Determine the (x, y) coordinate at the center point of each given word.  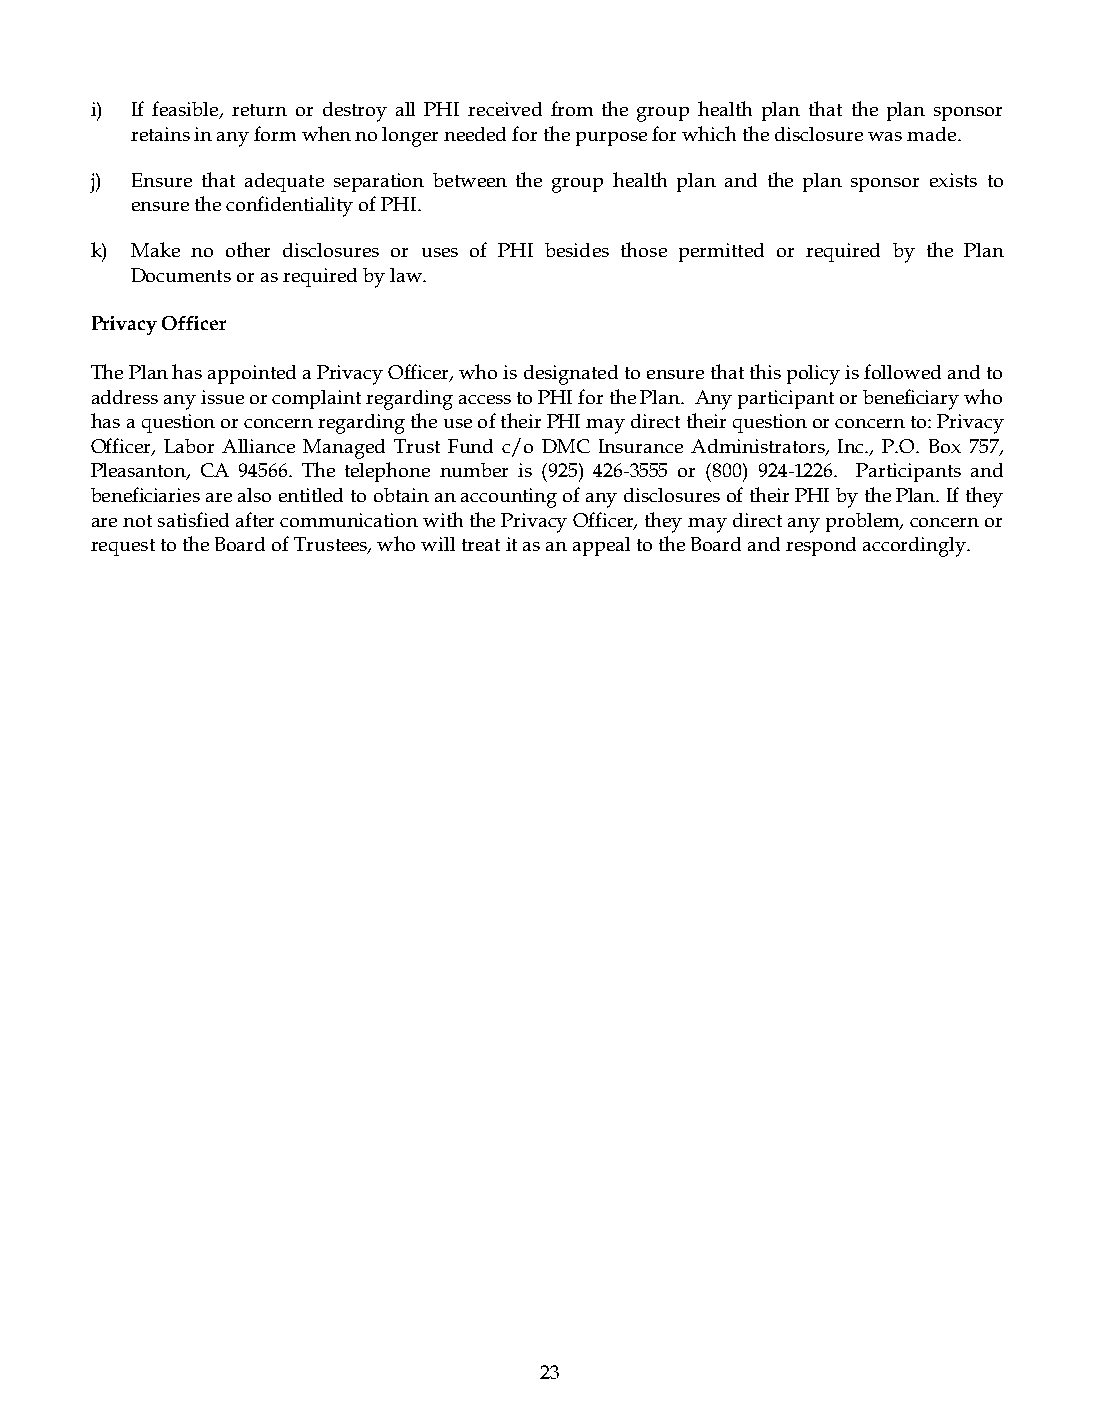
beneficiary (911, 399)
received (505, 109)
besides (577, 250)
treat (481, 545)
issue (222, 397)
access (485, 399)
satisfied (193, 519)
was (885, 136)
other (248, 249)
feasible (186, 110)
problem (864, 522)
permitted (721, 252)
